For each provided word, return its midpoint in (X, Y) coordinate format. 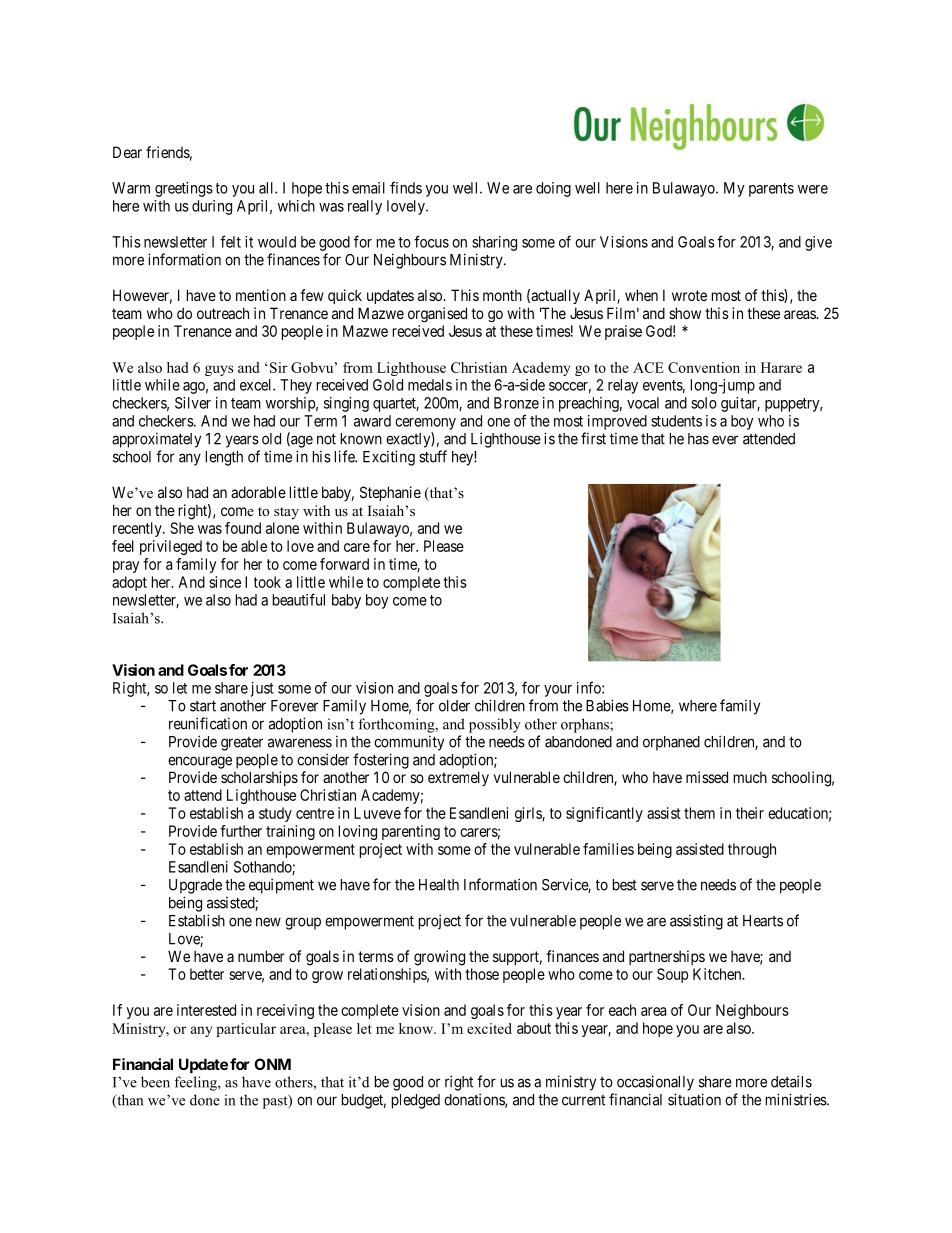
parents (771, 190)
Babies (607, 705)
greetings (184, 189)
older (454, 706)
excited (489, 1028)
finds (406, 187)
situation (694, 1099)
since (225, 582)
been (155, 1082)
